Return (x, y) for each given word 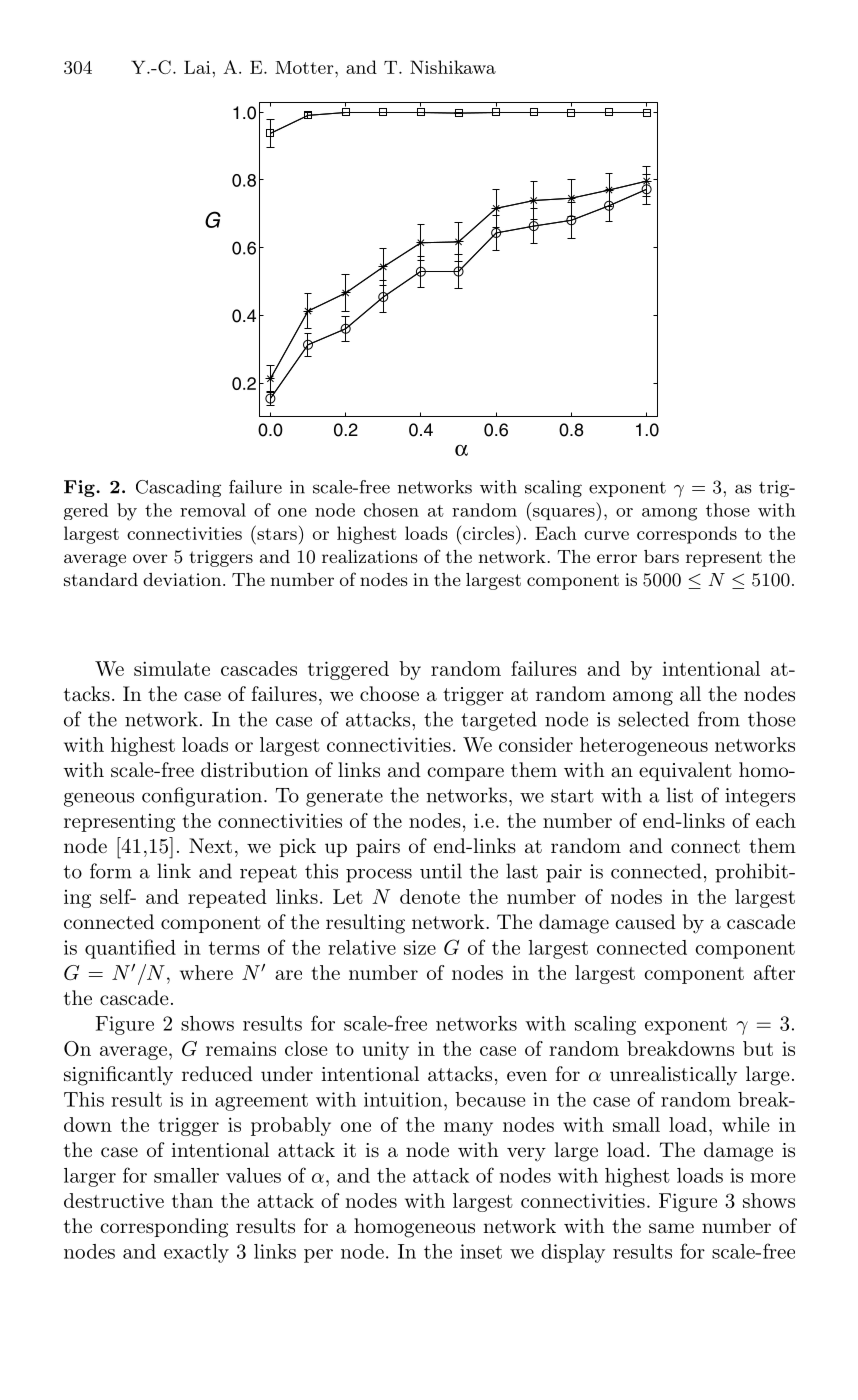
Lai (198, 67)
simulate (172, 668)
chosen (391, 510)
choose (389, 693)
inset (481, 1251)
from (719, 719)
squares (565, 514)
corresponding (164, 1228)
